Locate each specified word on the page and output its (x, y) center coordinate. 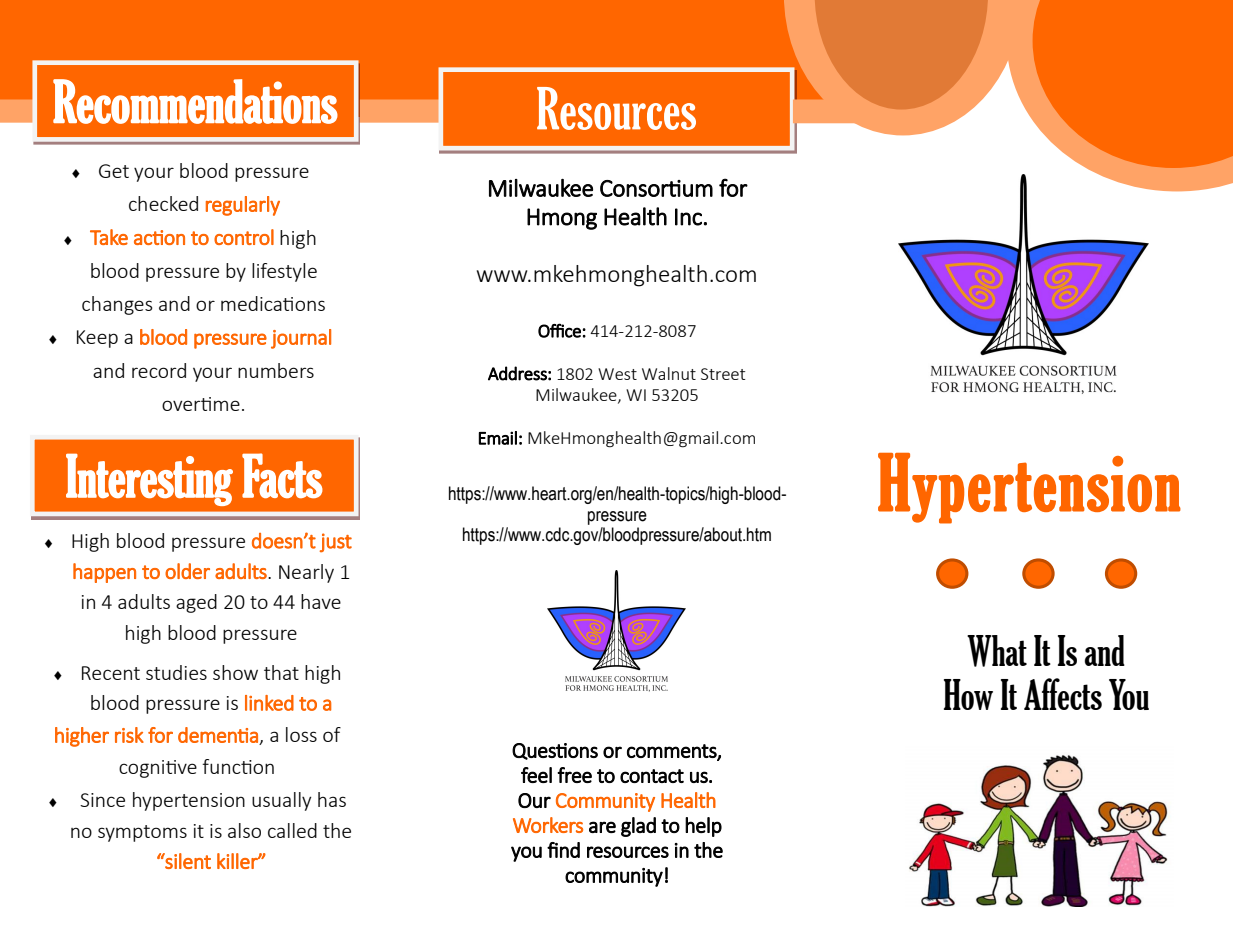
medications (273, 303)
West (617, 374)
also (244, 830)
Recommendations (195, 101)
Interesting (149, 479)
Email (497, 438)
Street (723, 374)
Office (559, 330)
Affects (1063, 694)
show (235, 672)
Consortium (656, 188)
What (997, 651)
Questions (555, 751)
